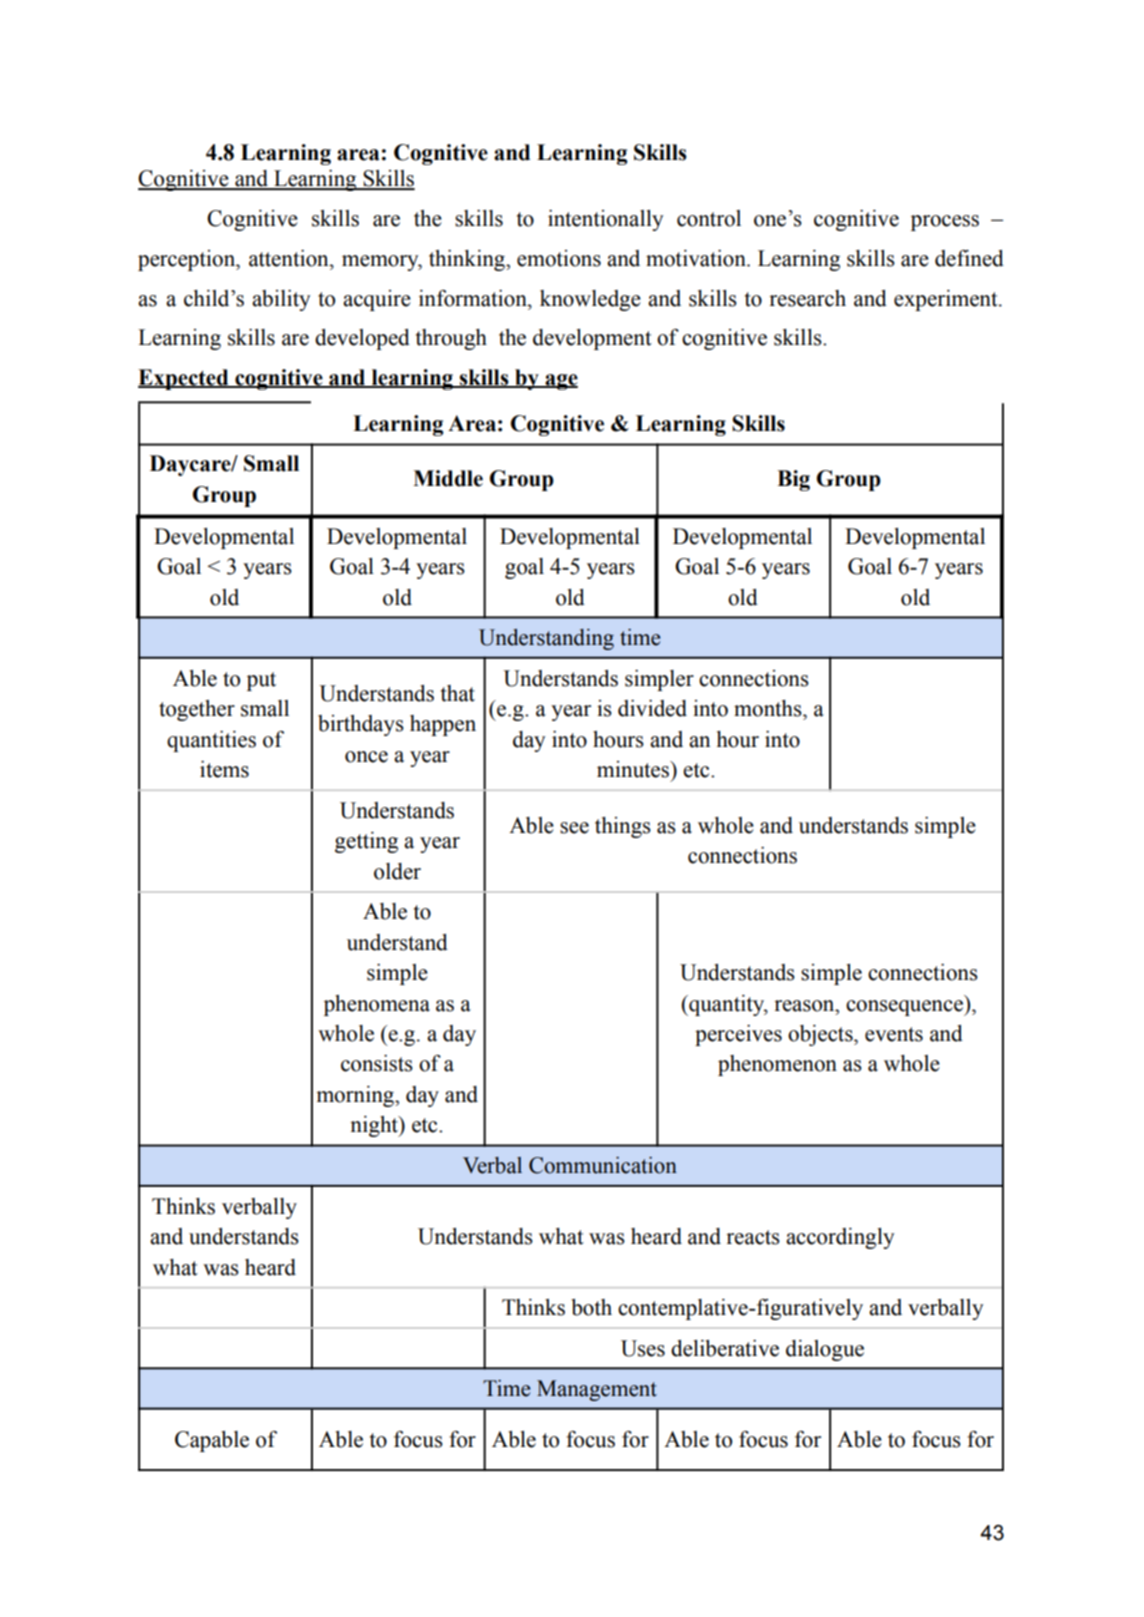 The height and width of the document is (1617, 1144). Describe the element at coordinates (356, 1096) in the document. I see `morning` at that location.
